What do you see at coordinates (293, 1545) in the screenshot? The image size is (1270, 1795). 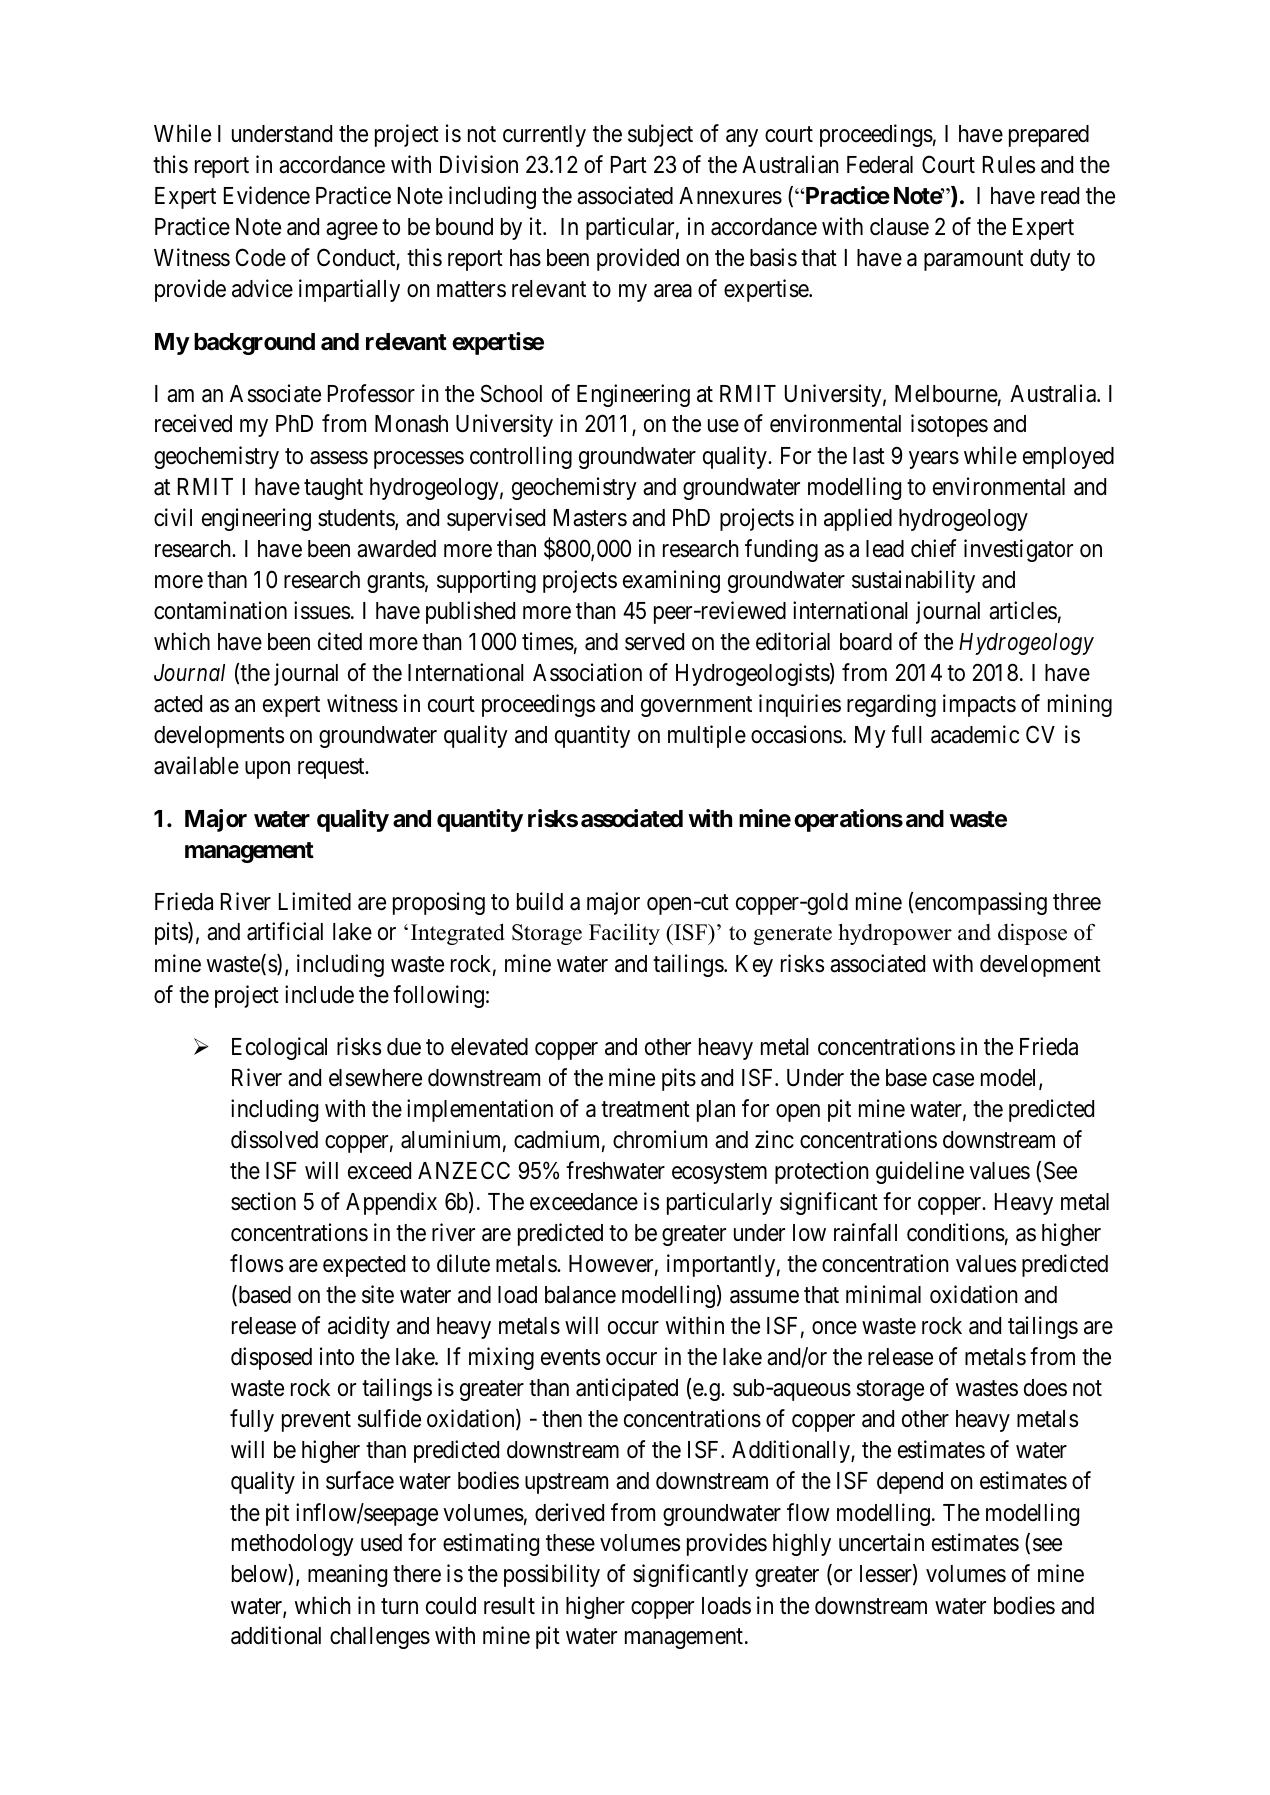 I see `methodology` at bounding box center [293, 1545].
